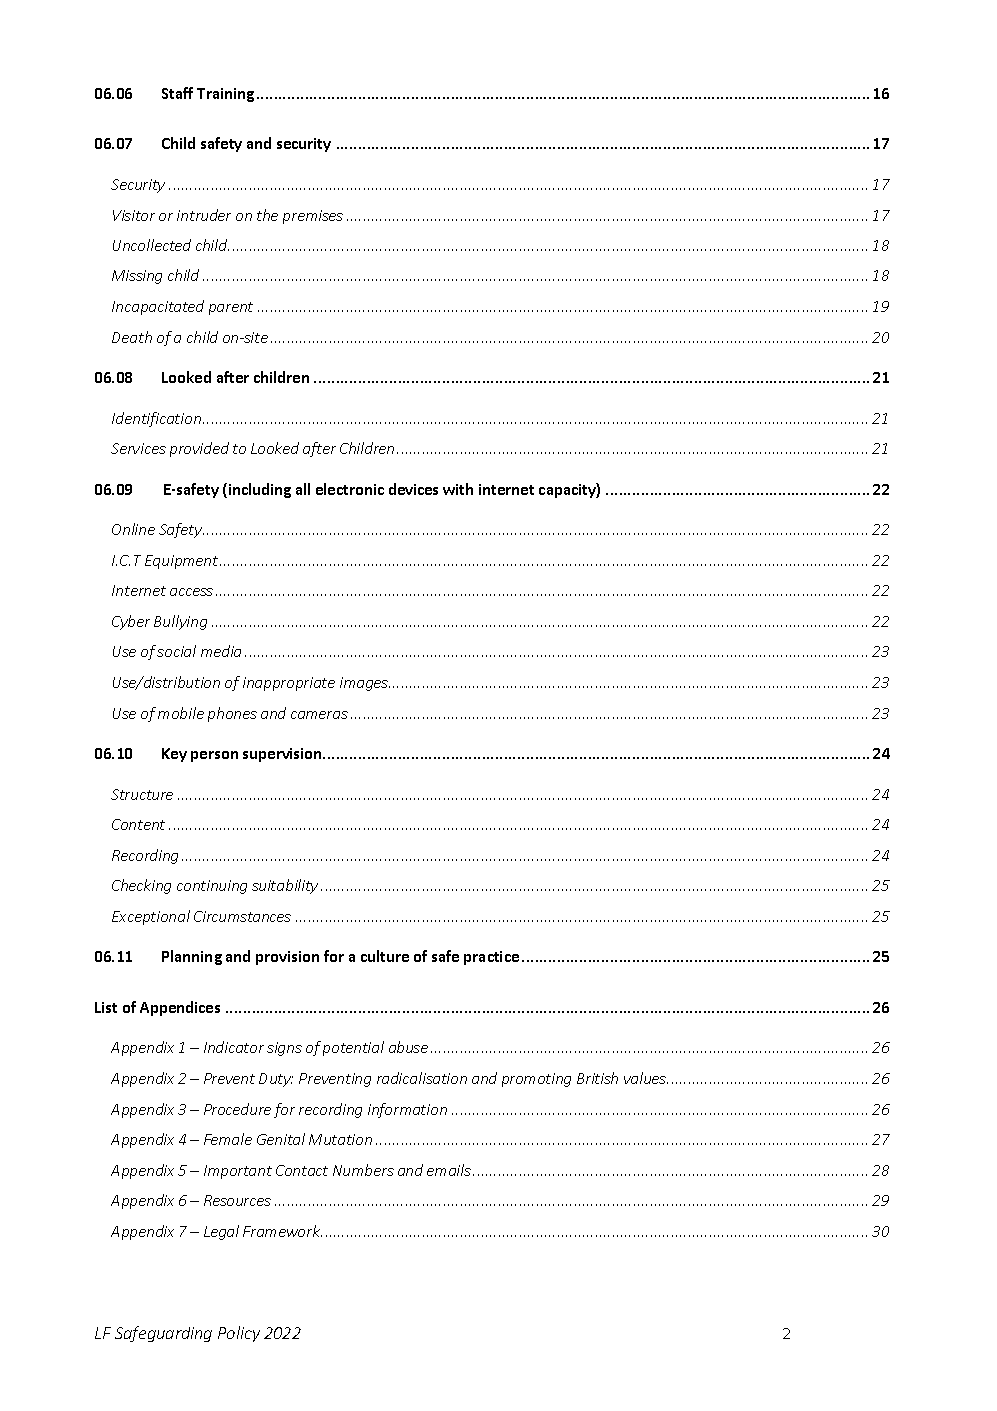 The height and width of the page is (1411, 997). What do you see at coordinates (385, 956) in the page?
I see `culture` at bounding box center [385, 956].
